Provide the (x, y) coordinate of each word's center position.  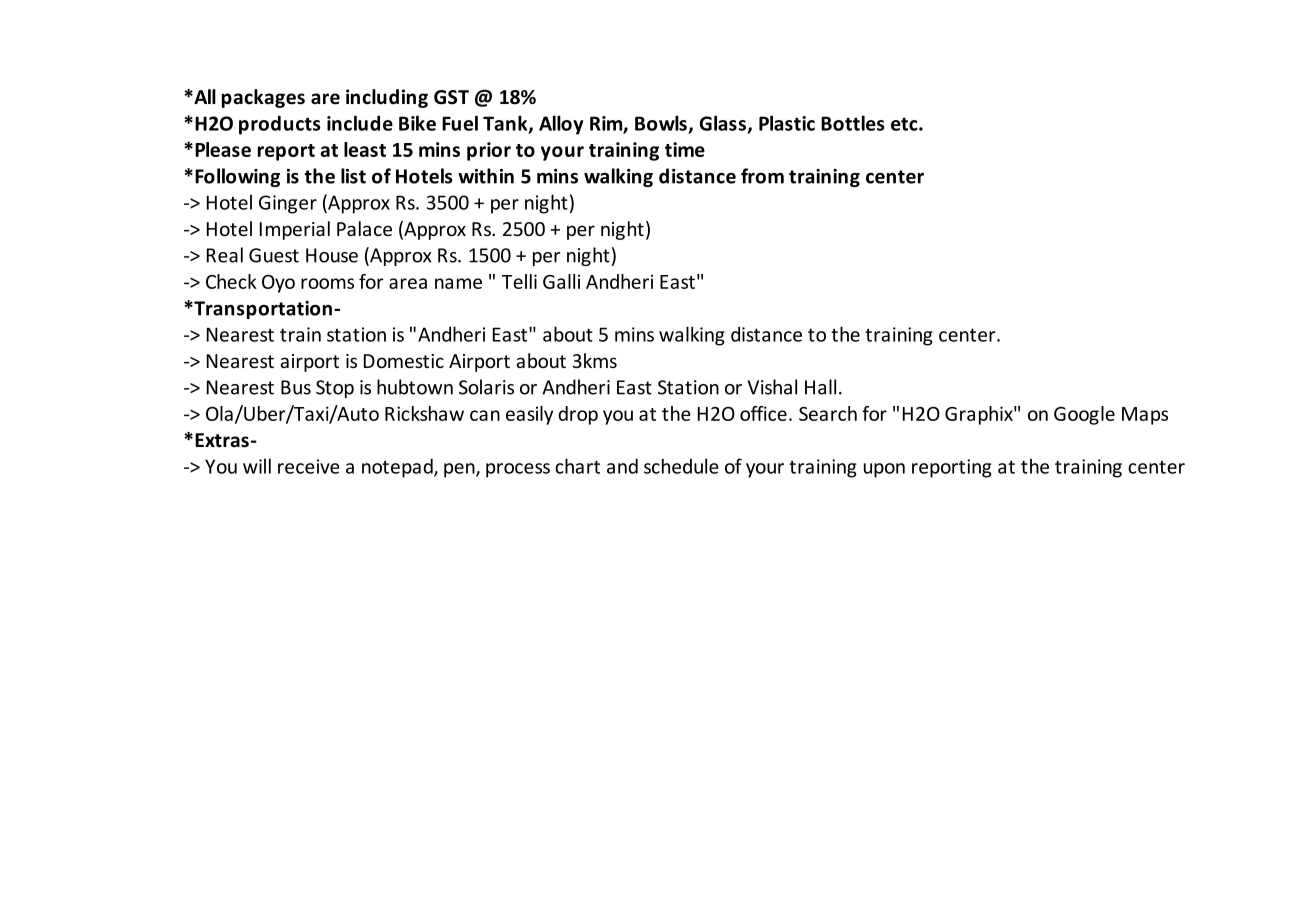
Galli (561, 281)
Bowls (661, 123)
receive (309, 466)
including (387, 98)
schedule (681, 466)
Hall (820, 387)
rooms (327, 283)
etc (905, 124)
